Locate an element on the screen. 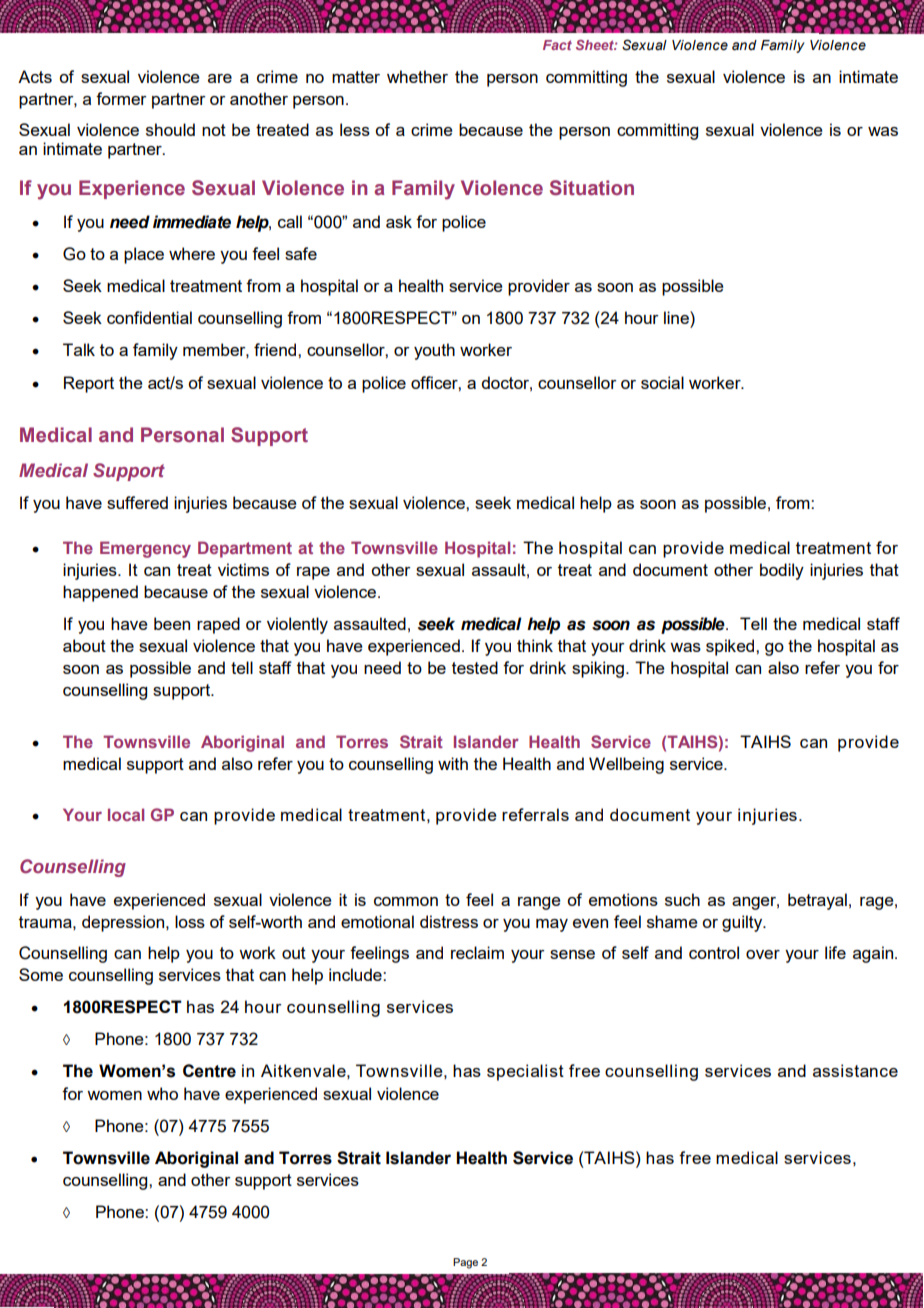 The width and height of the screenshot is (924, 1308). Emergency is located at coordinates (145, 549).
